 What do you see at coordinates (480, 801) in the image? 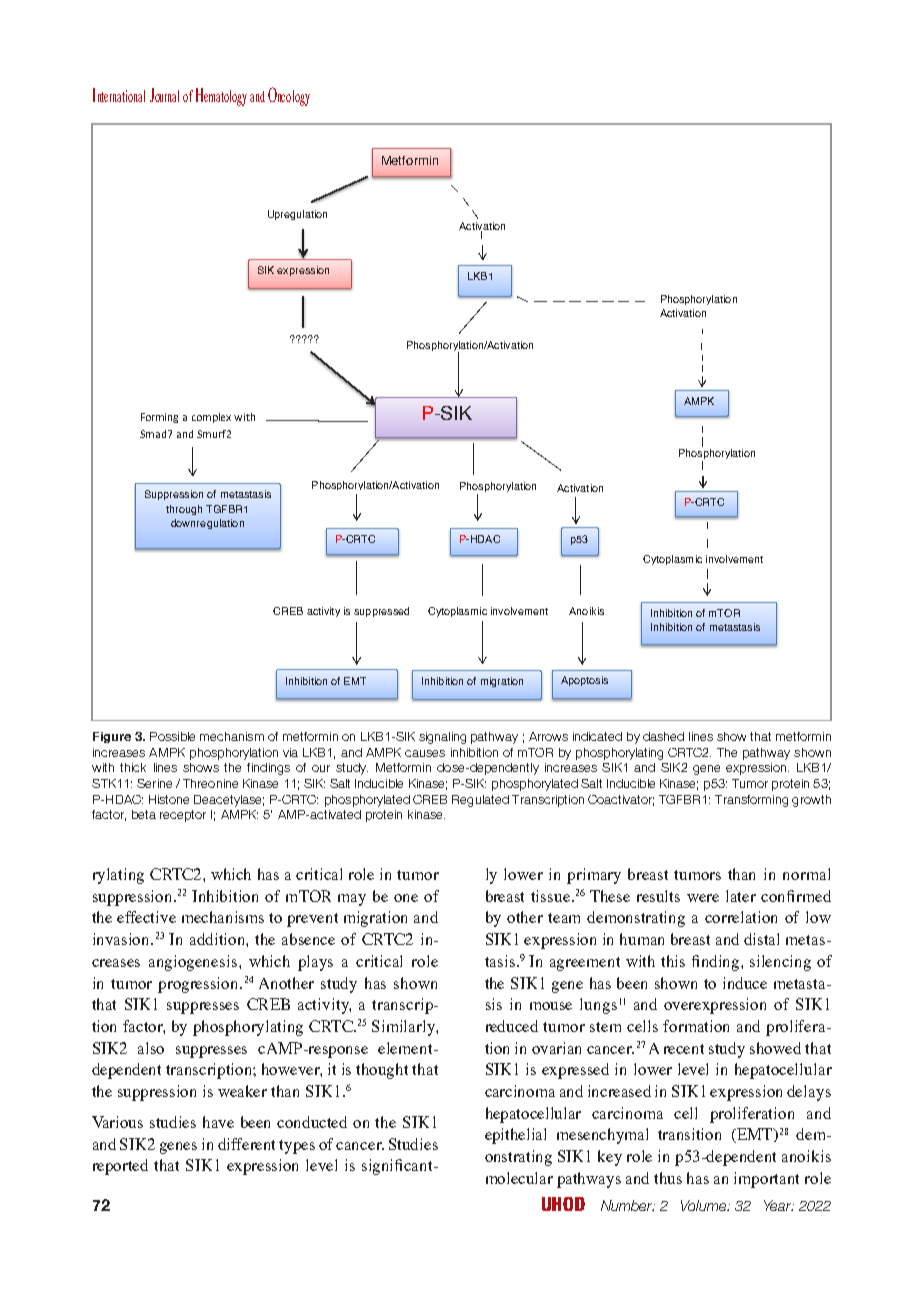
I see `Regulated` at bounding box center [480, 801].
